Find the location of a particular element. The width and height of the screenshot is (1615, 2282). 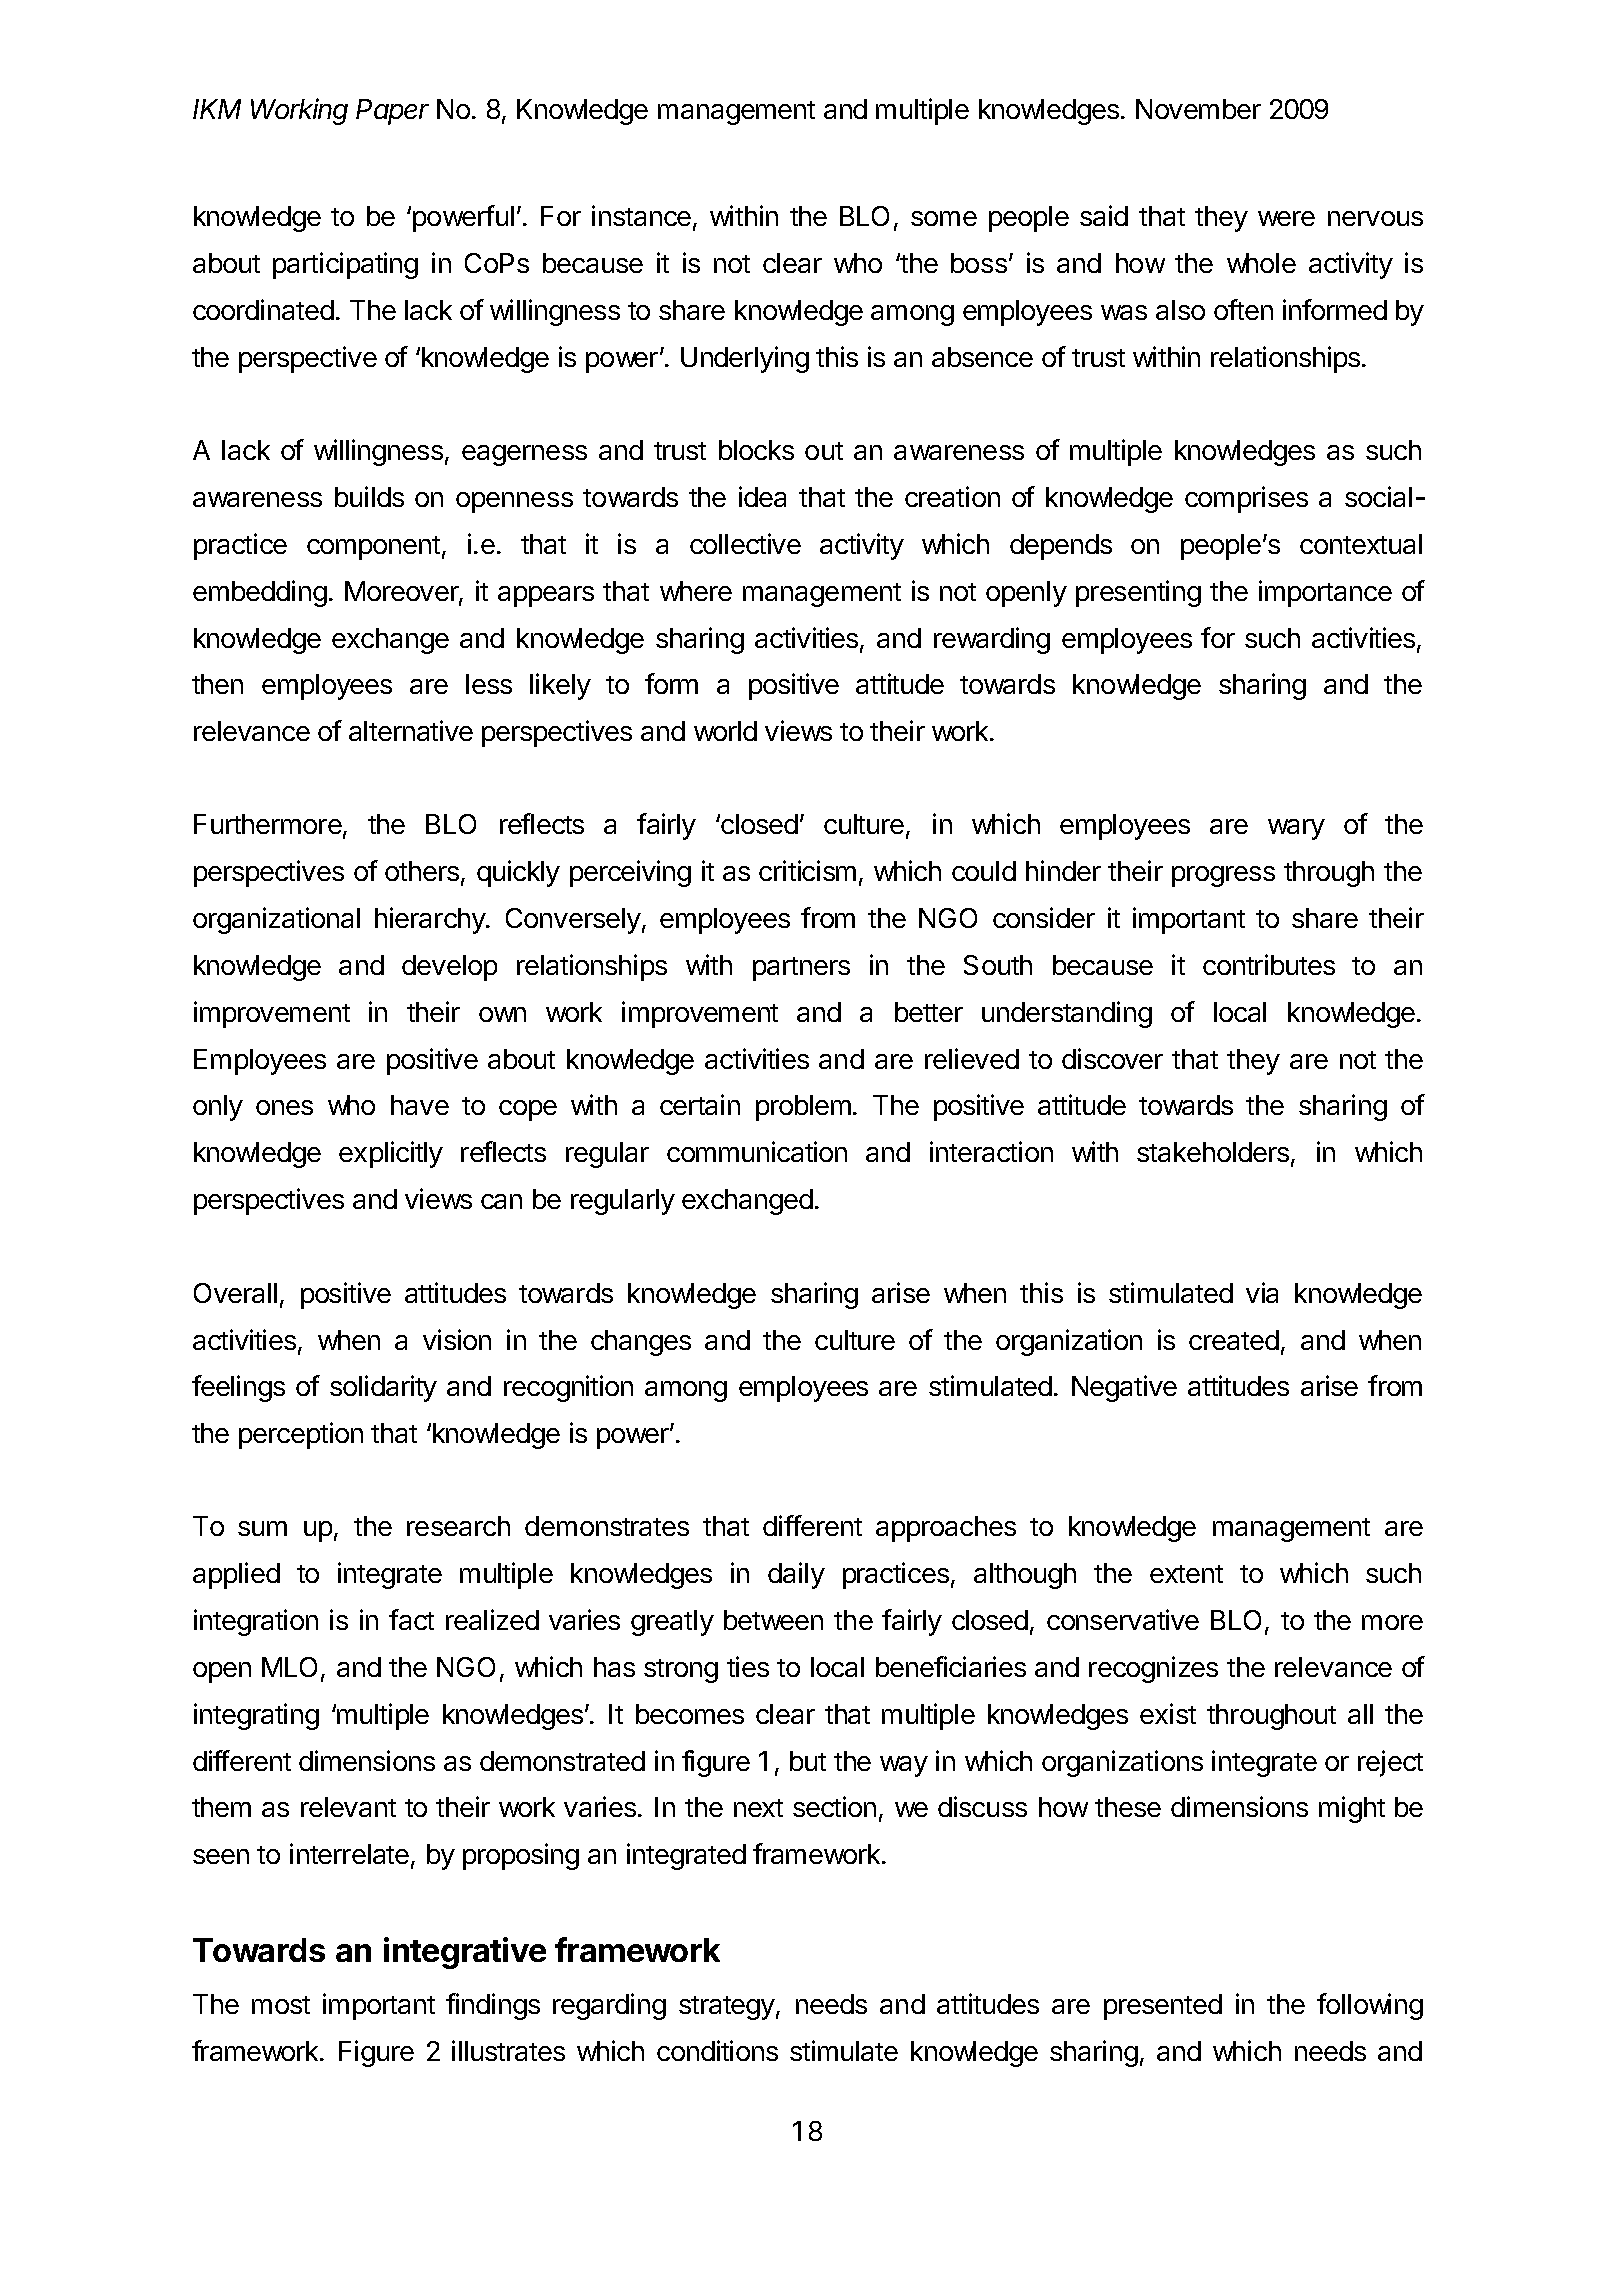

hierarchy is located at coordinates (431, 920).
